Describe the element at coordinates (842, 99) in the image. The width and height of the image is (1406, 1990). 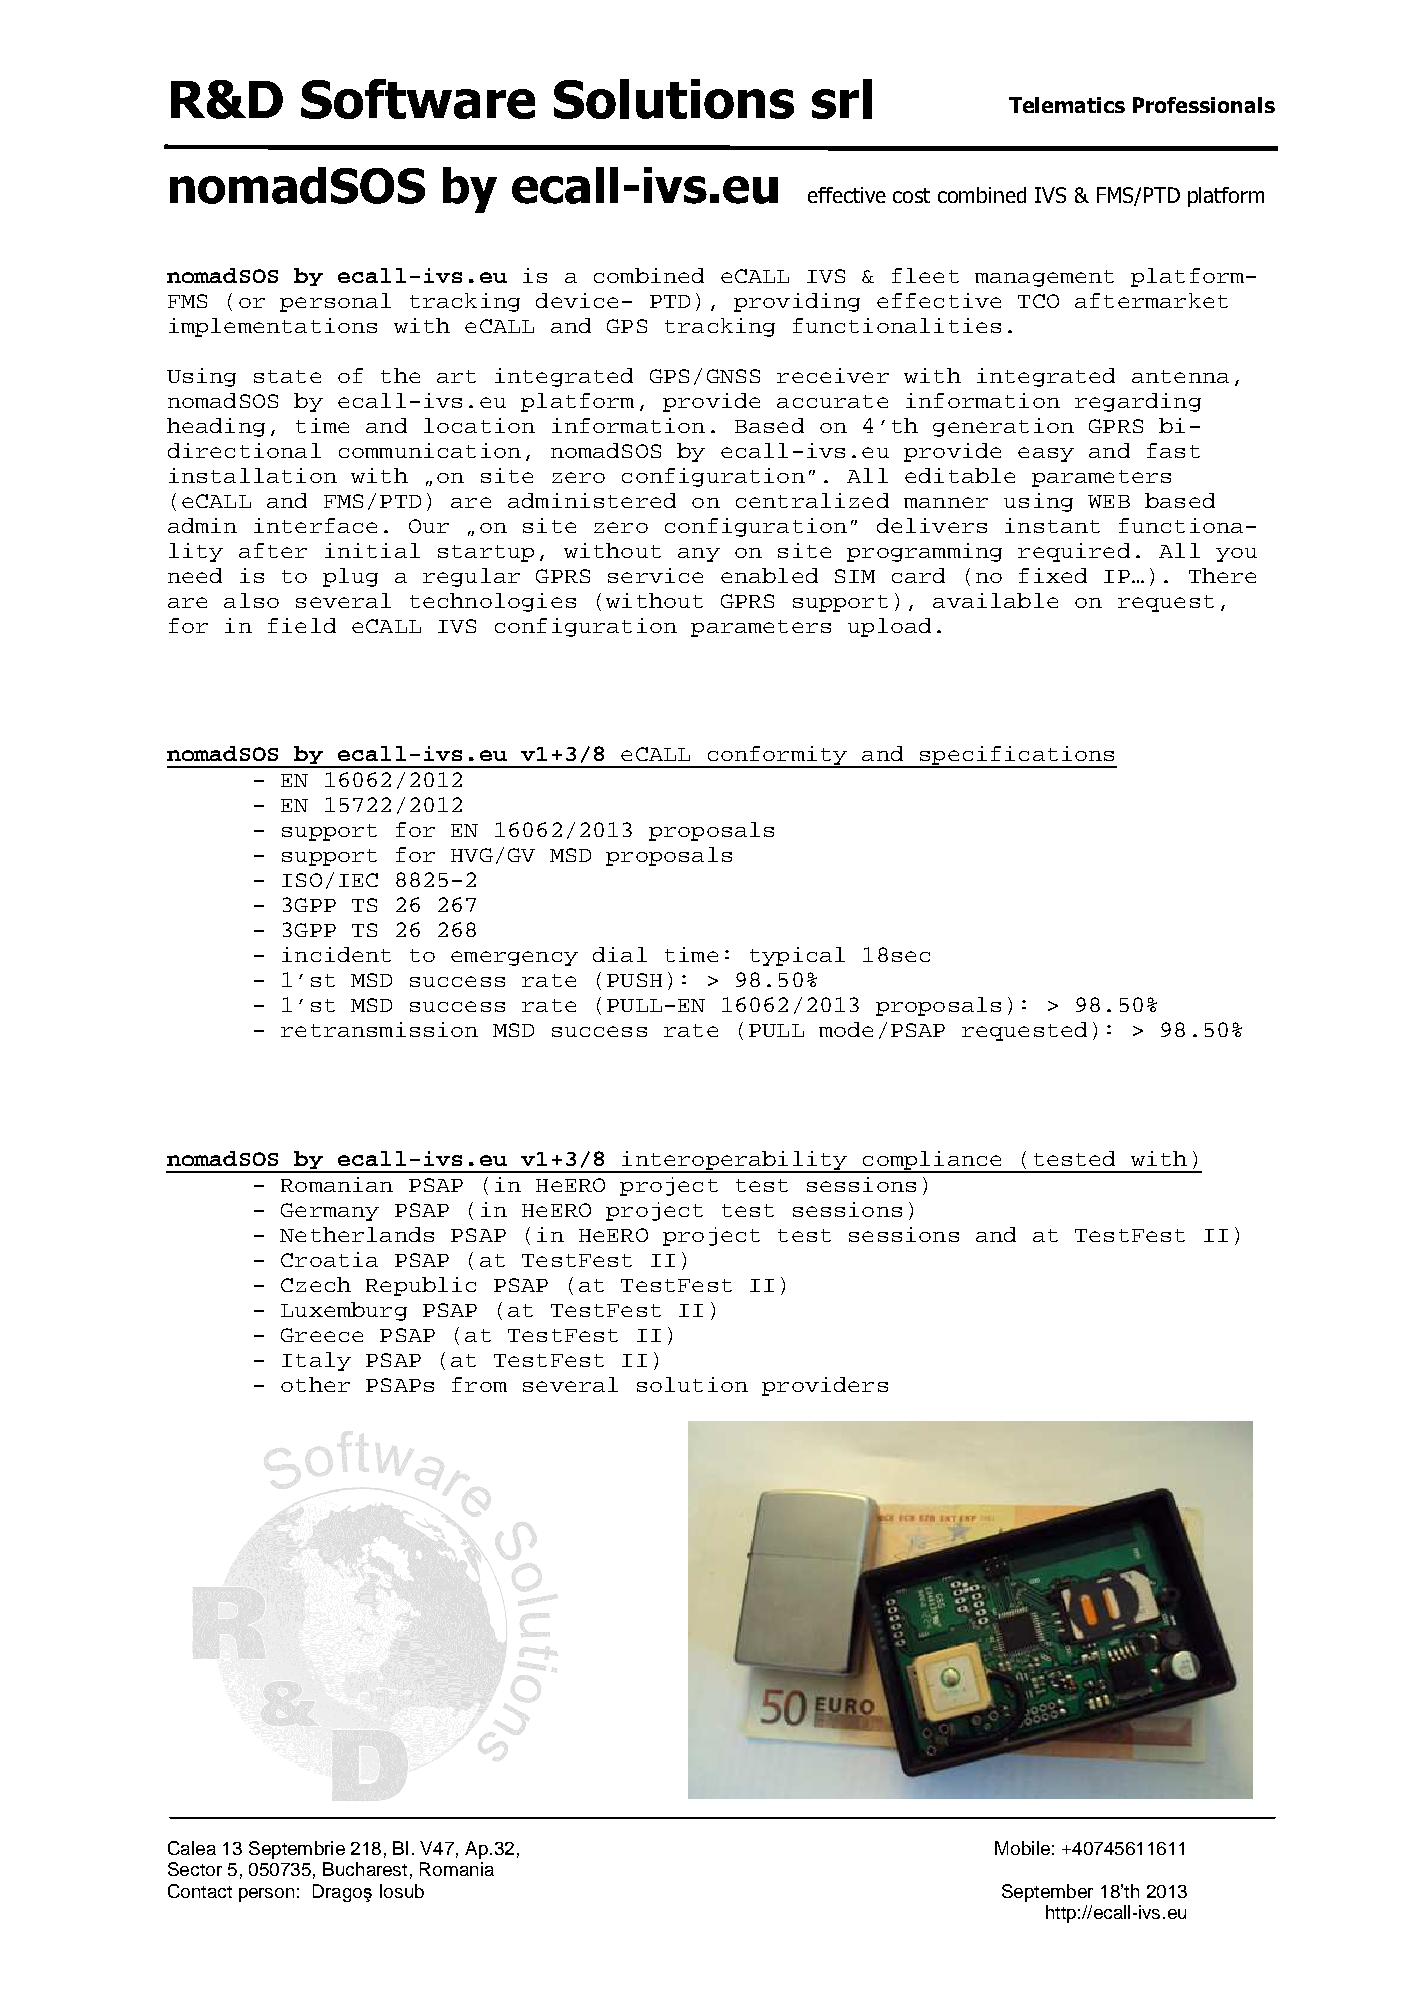
I see `srl` at that location.
